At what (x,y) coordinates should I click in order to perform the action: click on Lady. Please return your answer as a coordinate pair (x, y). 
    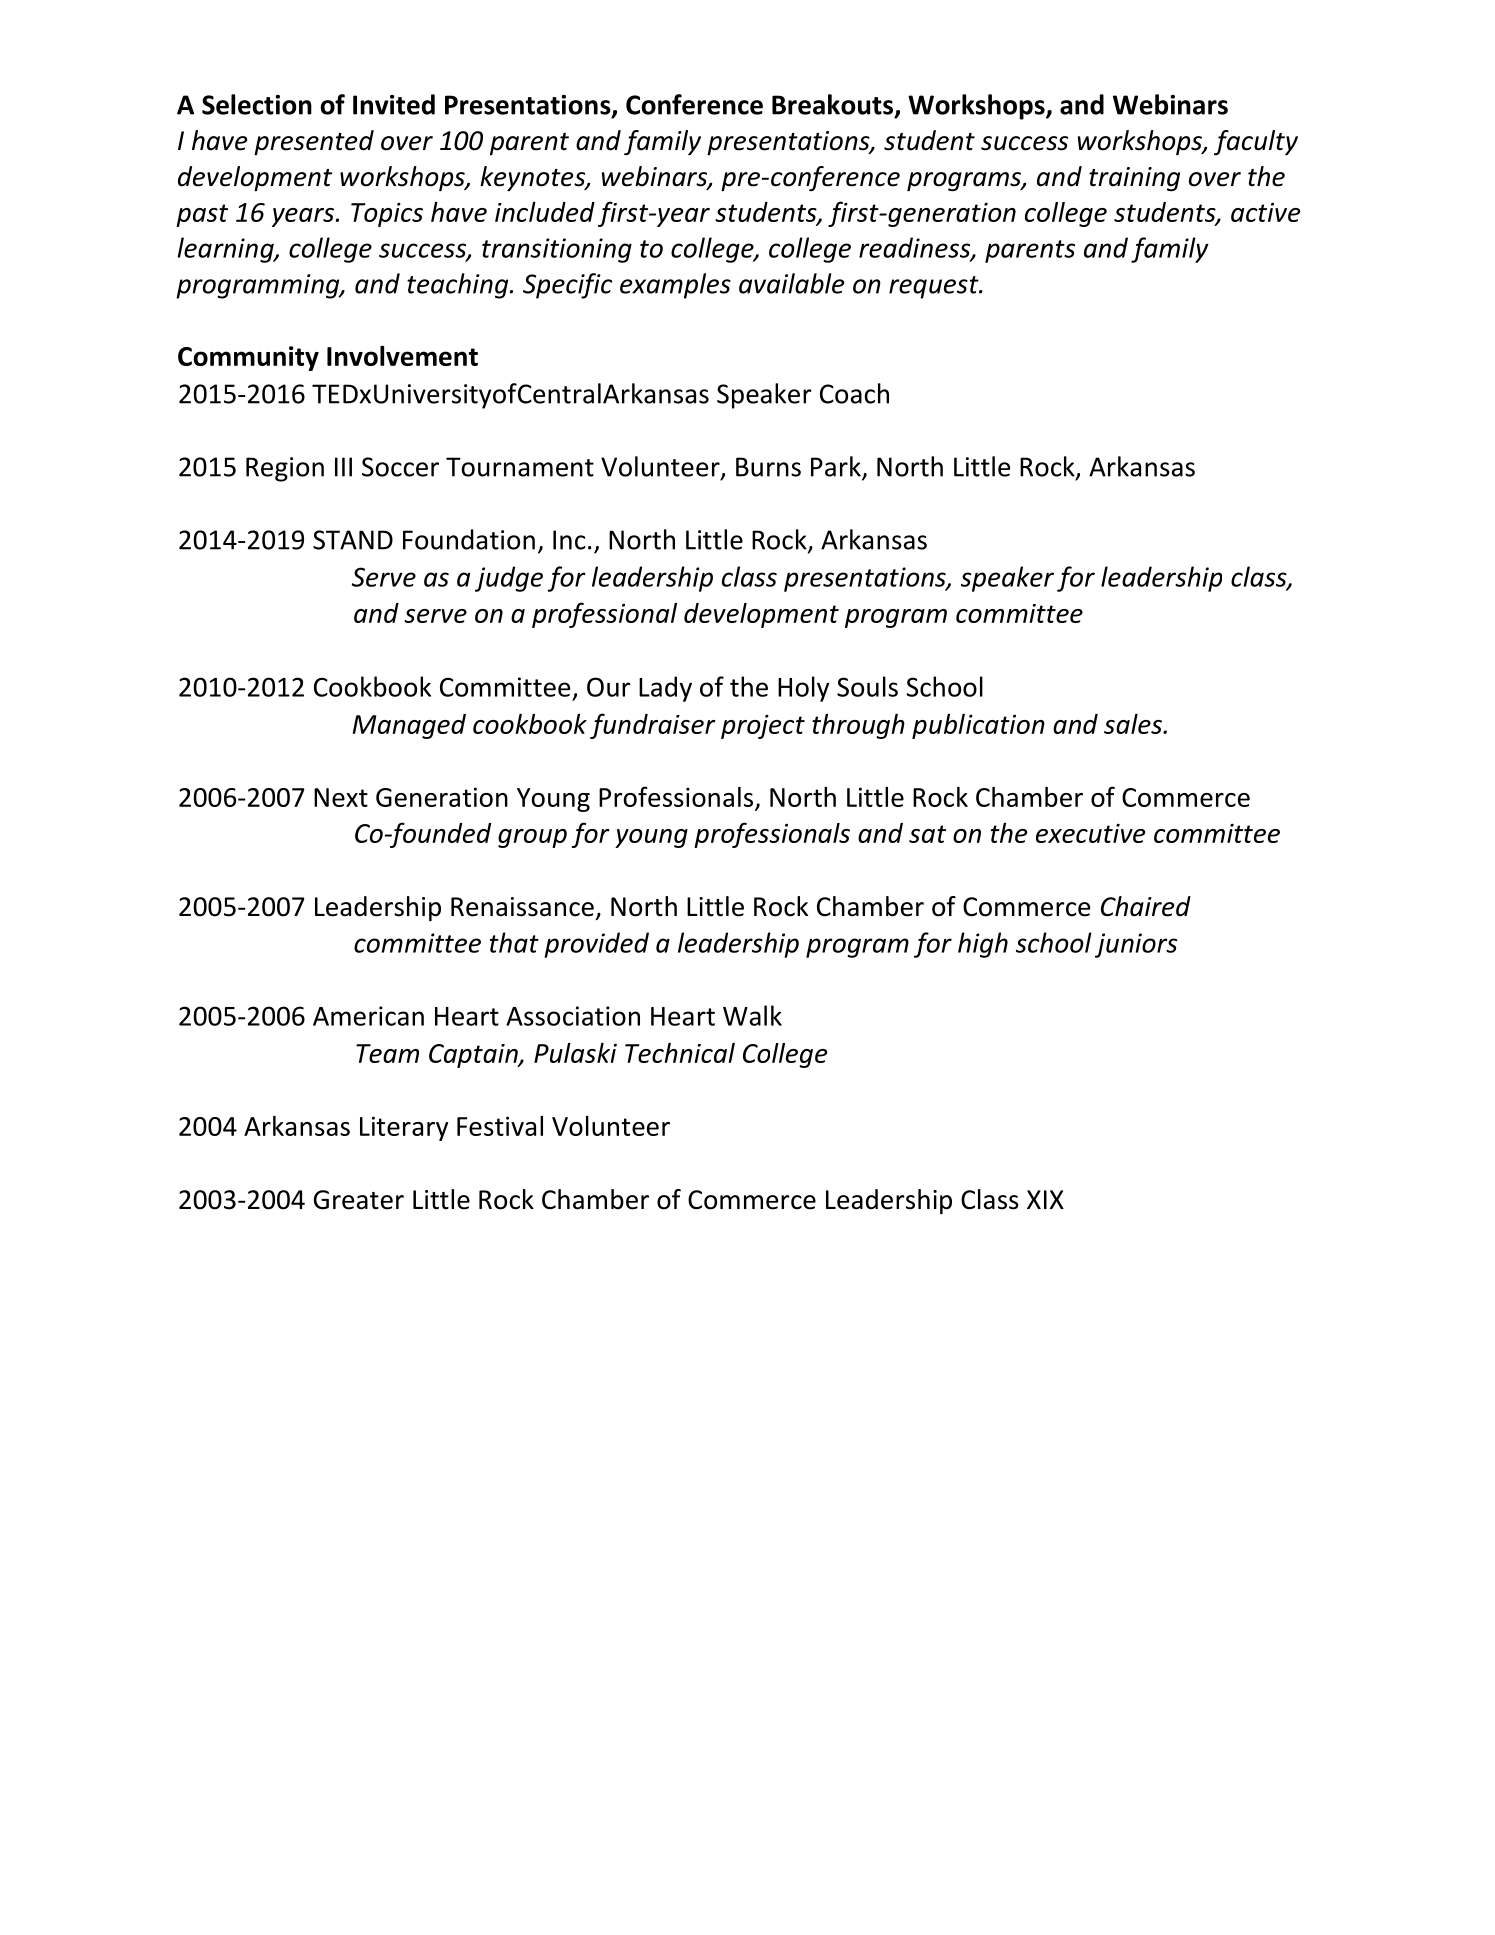
    Looking at the image, I should click on (665, 689).
